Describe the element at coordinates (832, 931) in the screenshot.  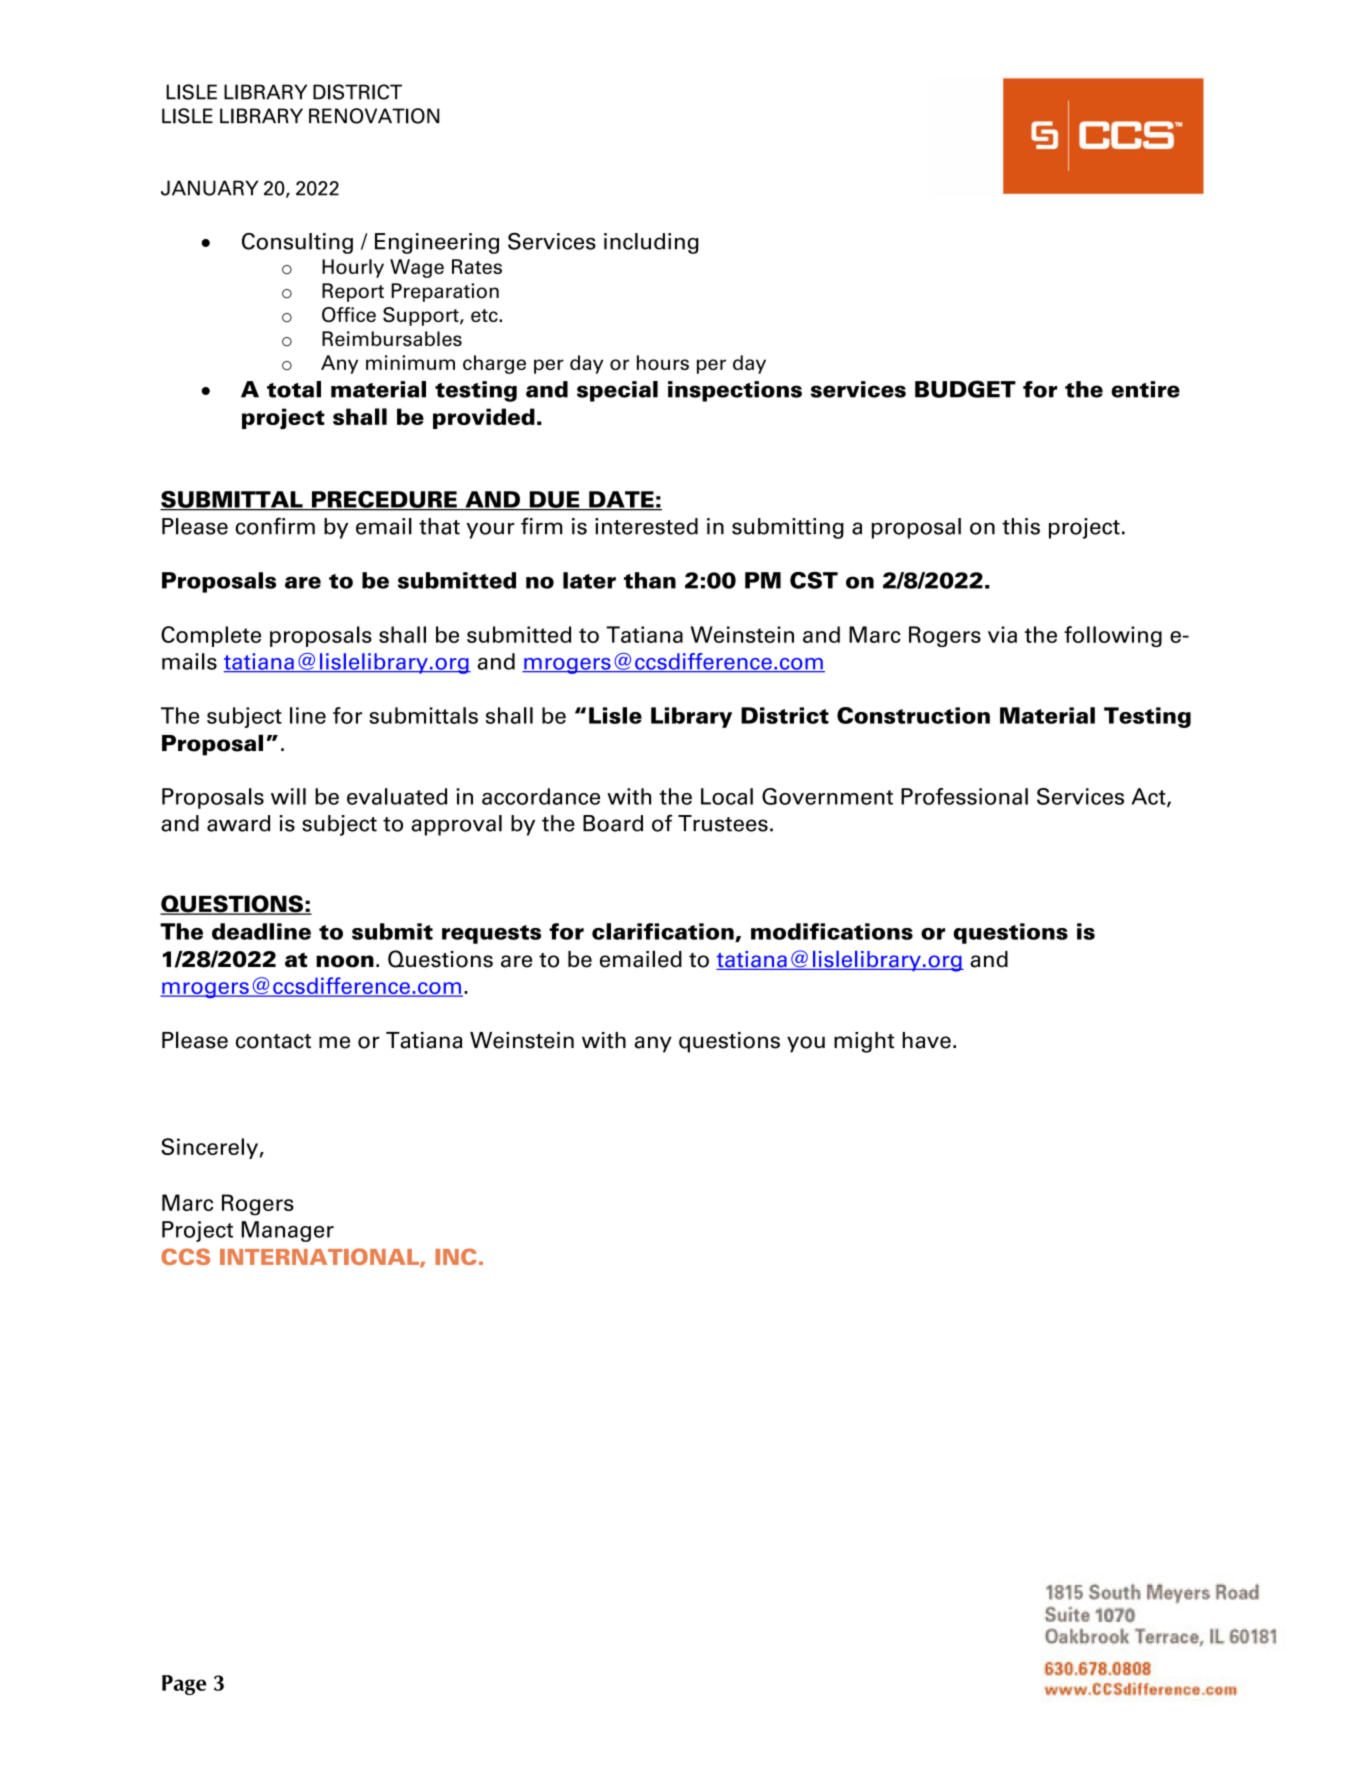
I see `modifications` at that location.
